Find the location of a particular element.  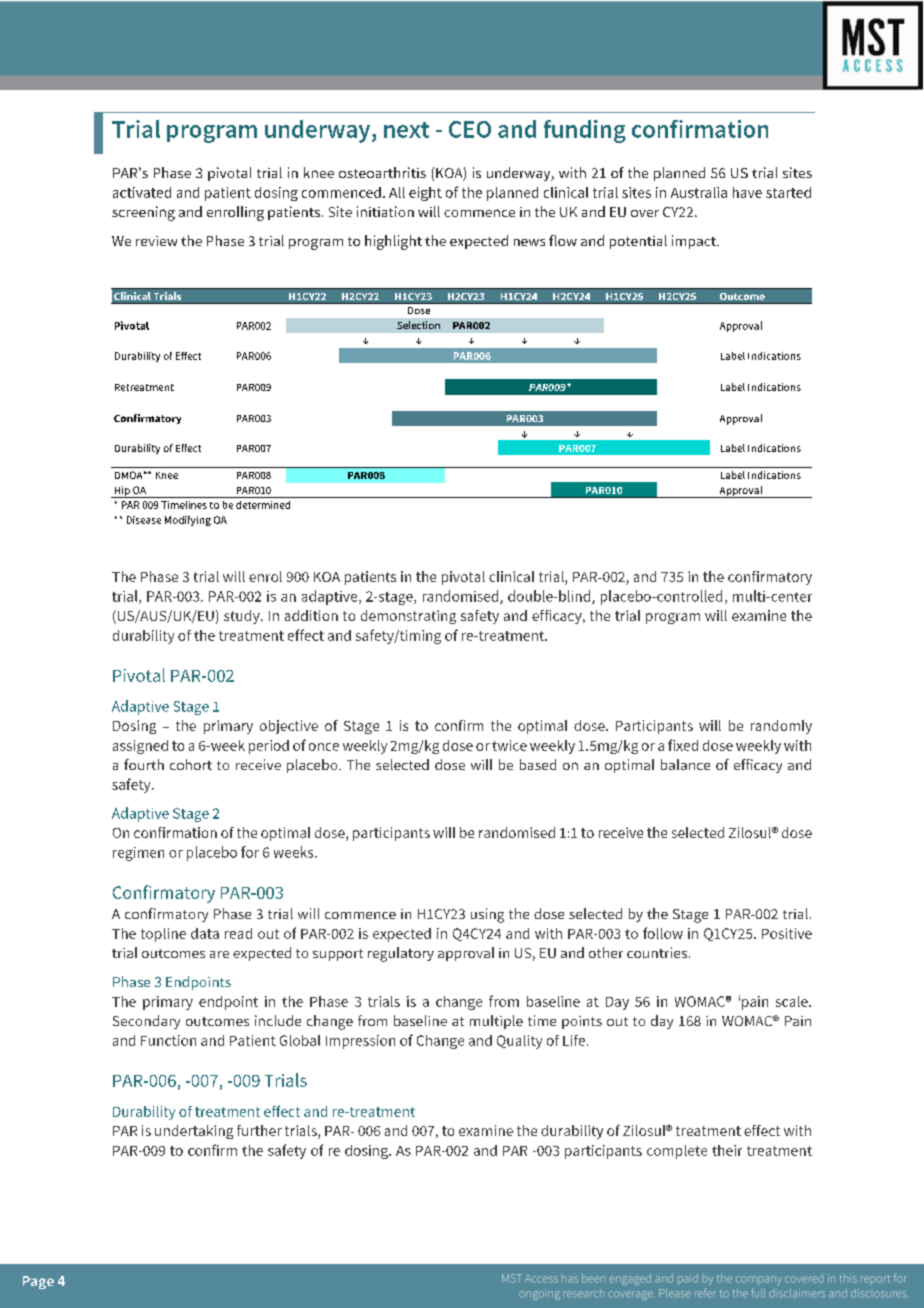

osteoarthritis is located at coordinates (382, 172).
